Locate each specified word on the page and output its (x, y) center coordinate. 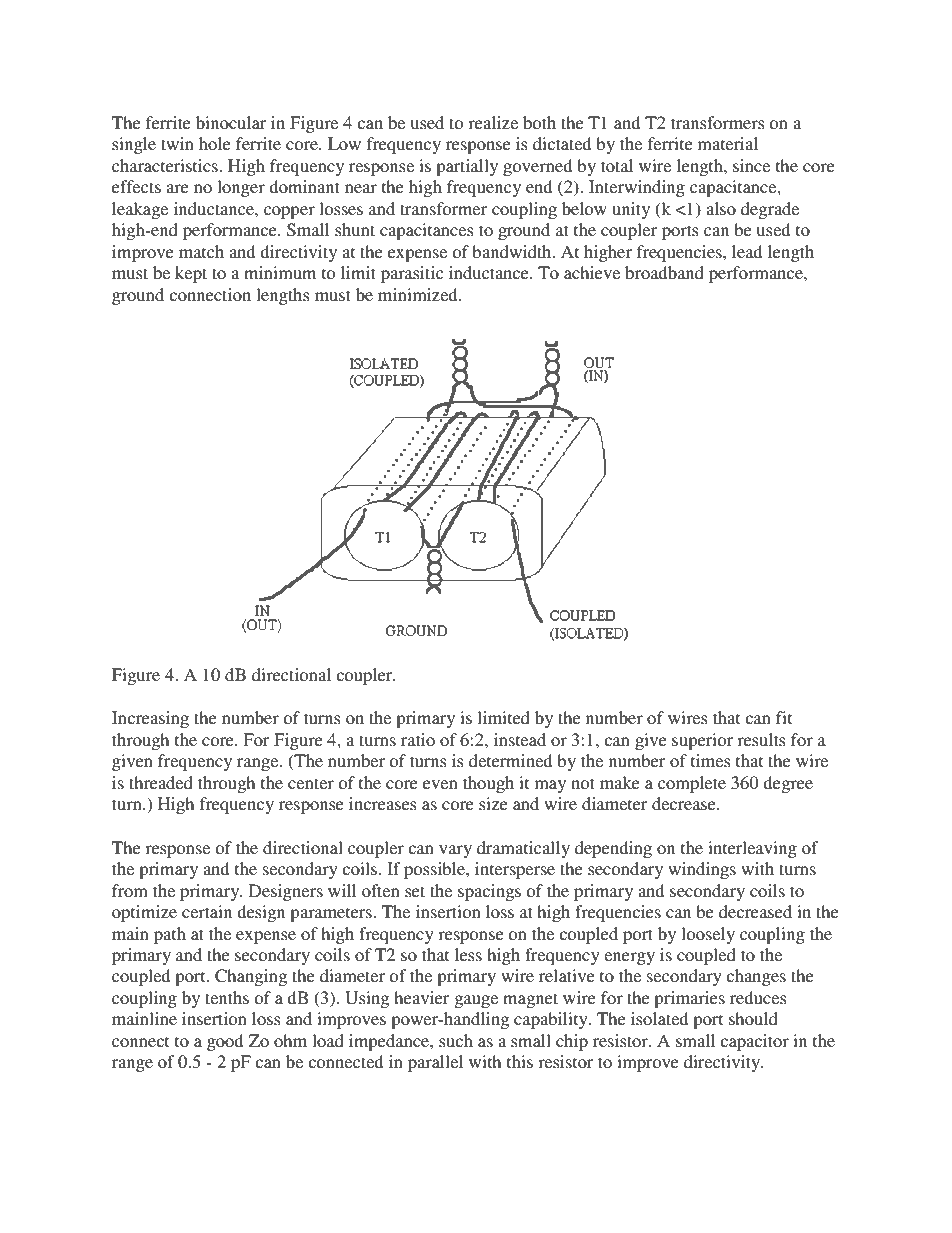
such (456, 1040)
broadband (664, 272)
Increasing (150, 719)
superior (702, 741)
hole (215, 143)
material (728, 143)
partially (467, 167)
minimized (419, 294)
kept (191, 274)
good (225, 1042)
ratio (418, 739)
